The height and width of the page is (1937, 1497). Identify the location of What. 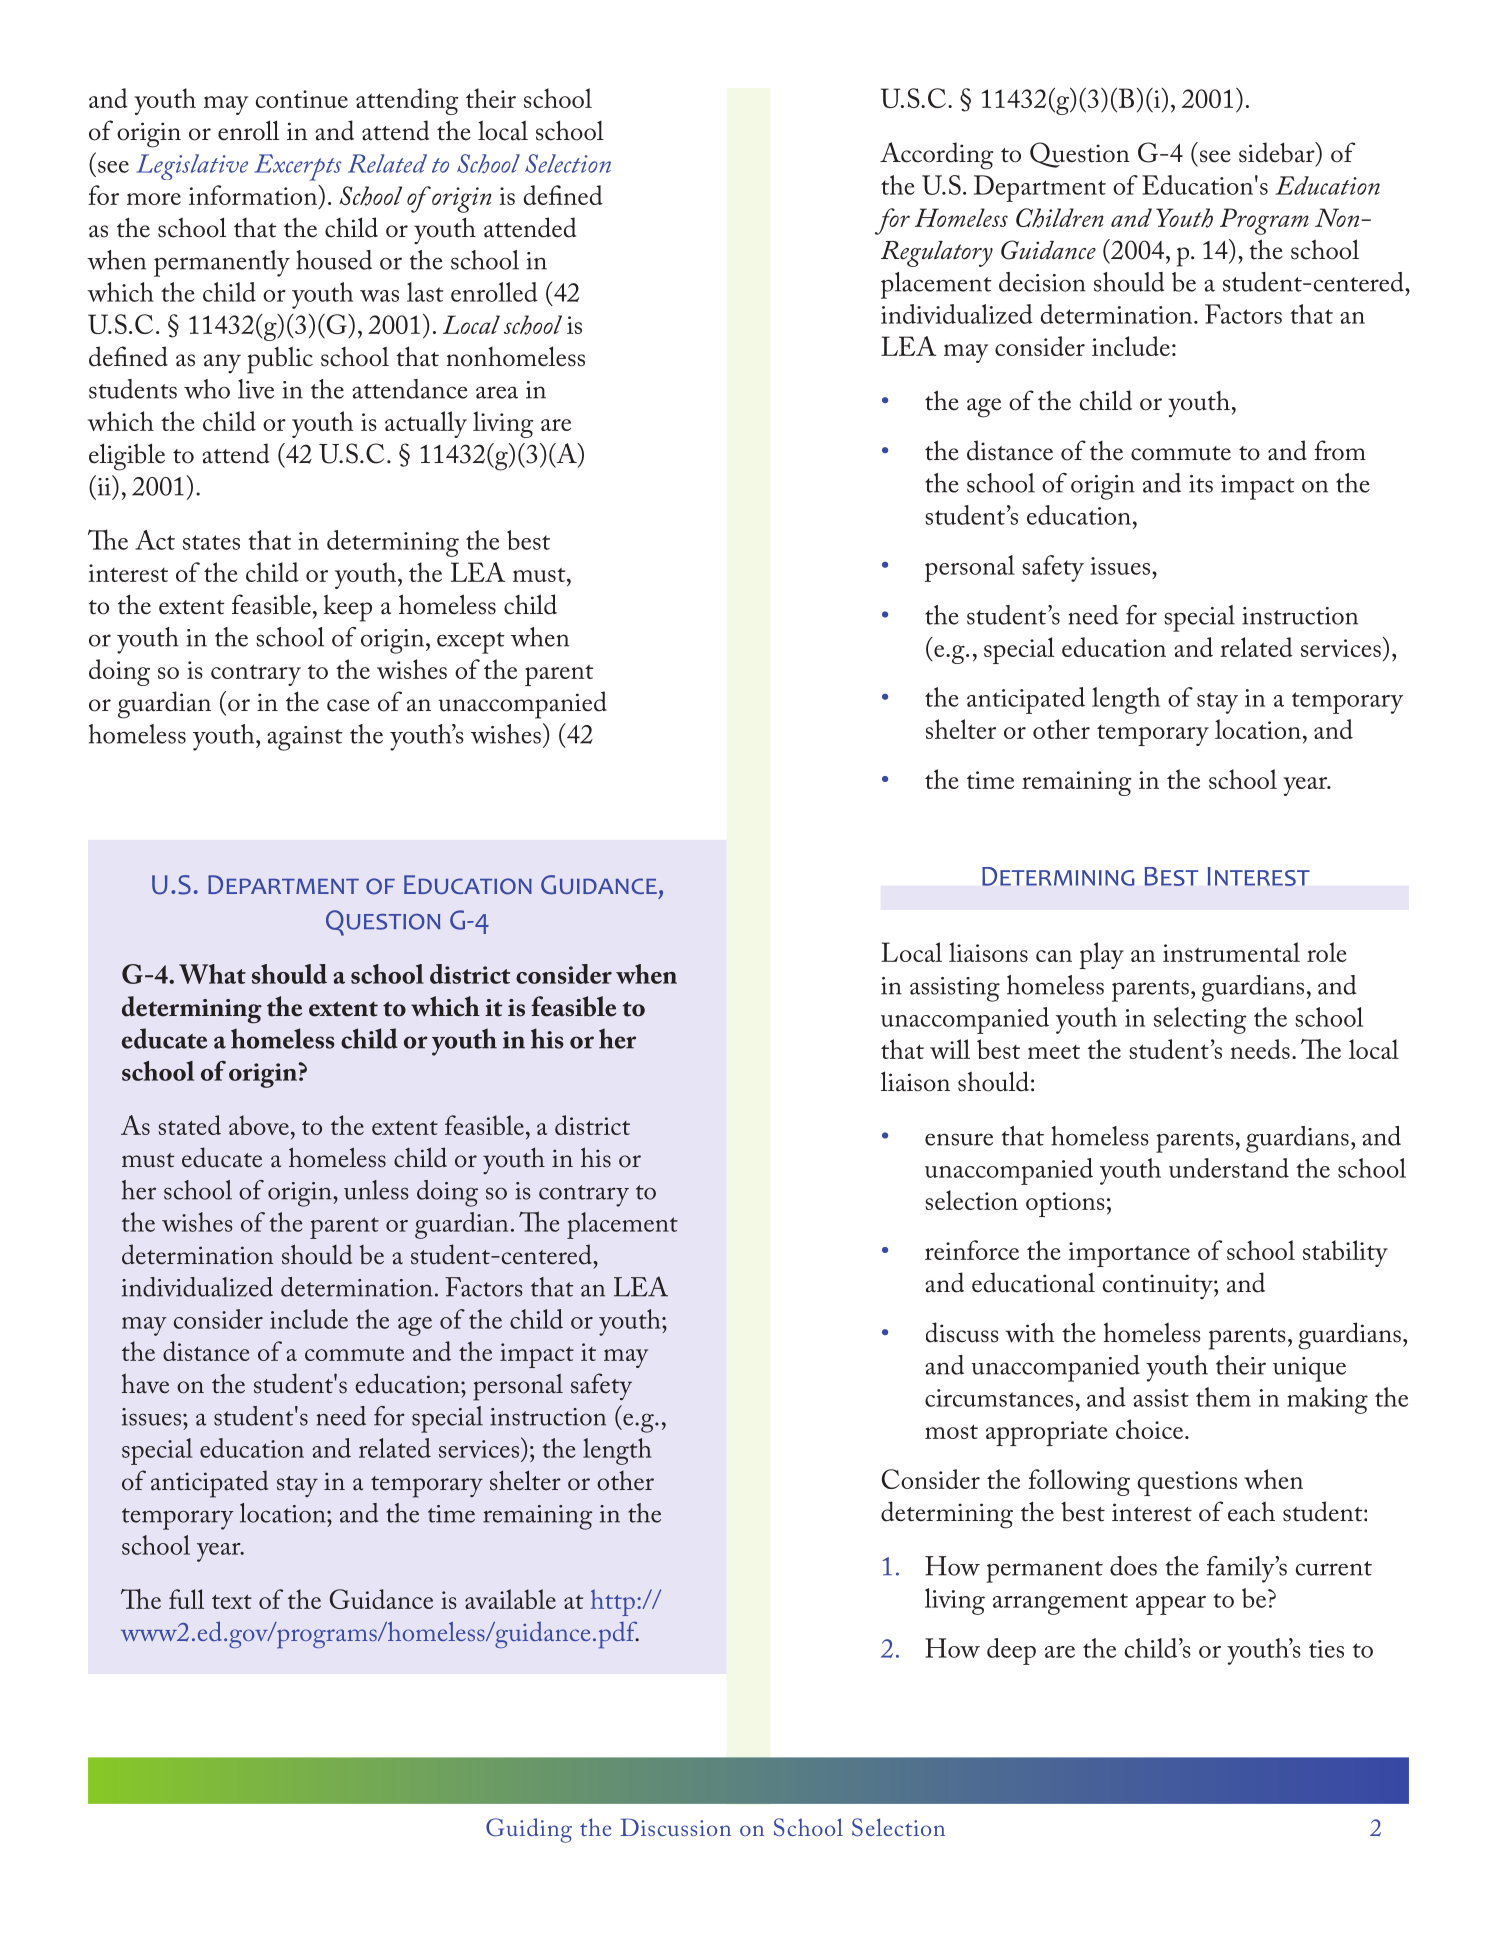
(212, 974).
